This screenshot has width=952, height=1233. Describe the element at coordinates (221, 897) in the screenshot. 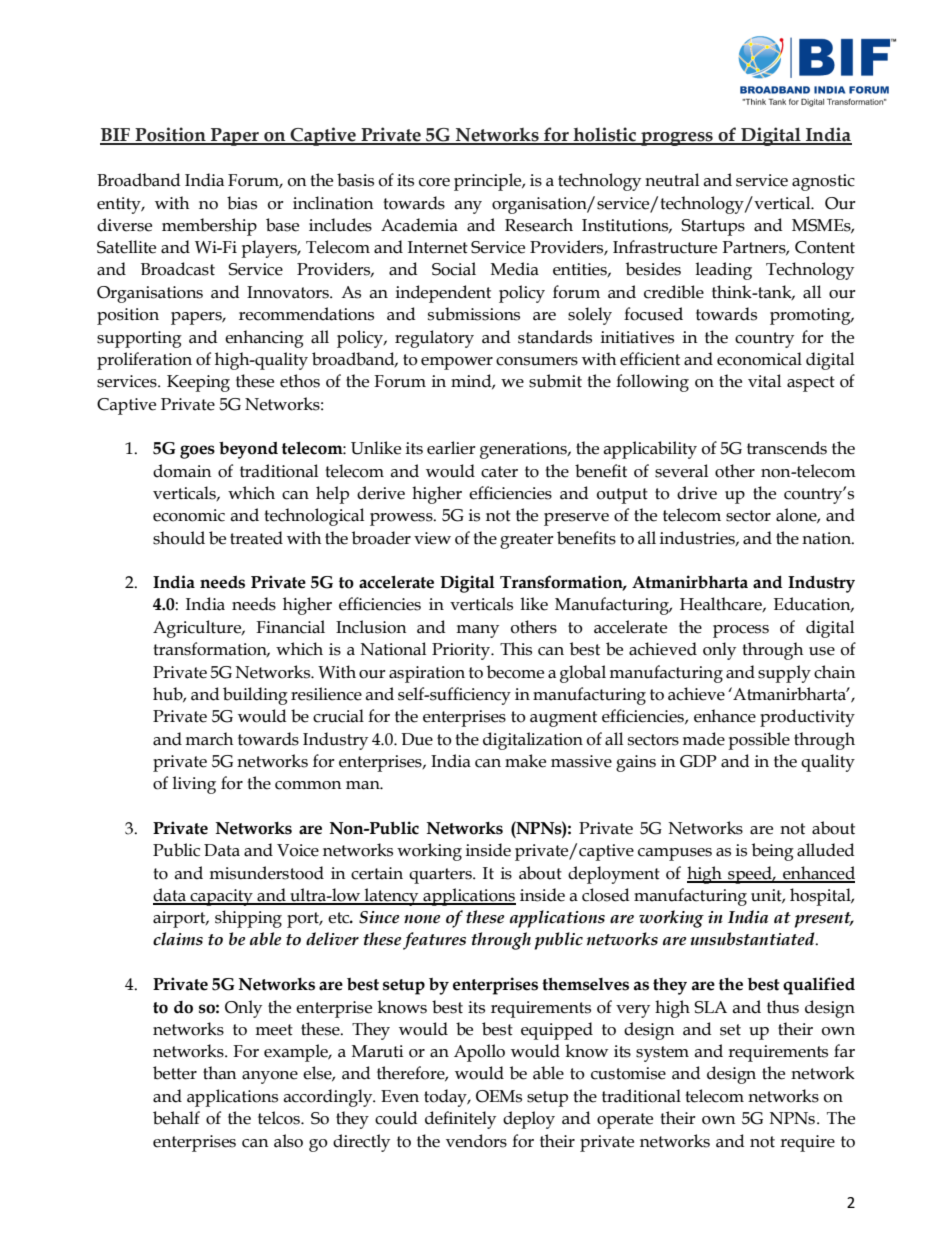

I see `capacity` at that location.
